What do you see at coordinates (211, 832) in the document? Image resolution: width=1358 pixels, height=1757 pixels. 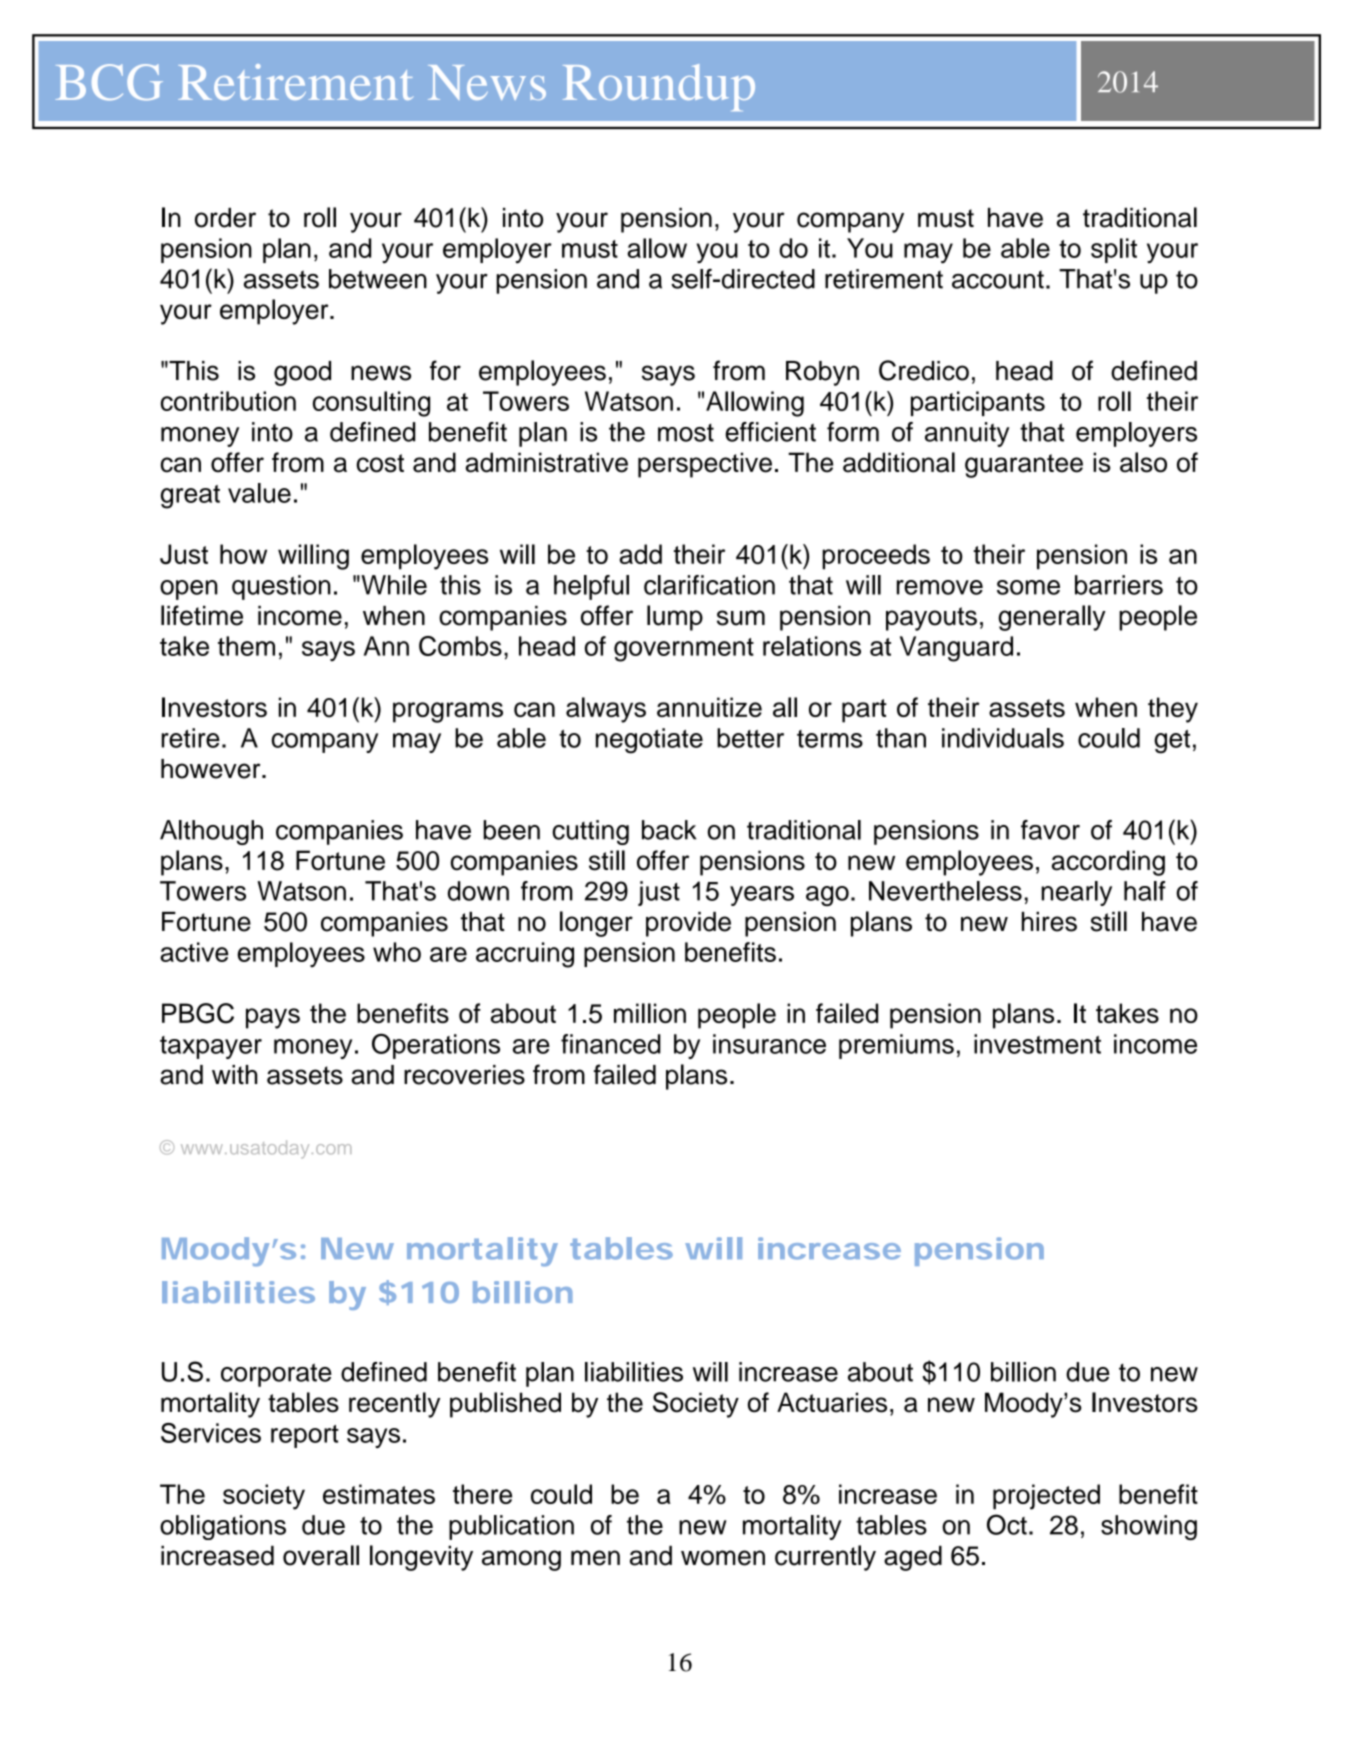 I see `Although` at bounding box center [211, 832].
